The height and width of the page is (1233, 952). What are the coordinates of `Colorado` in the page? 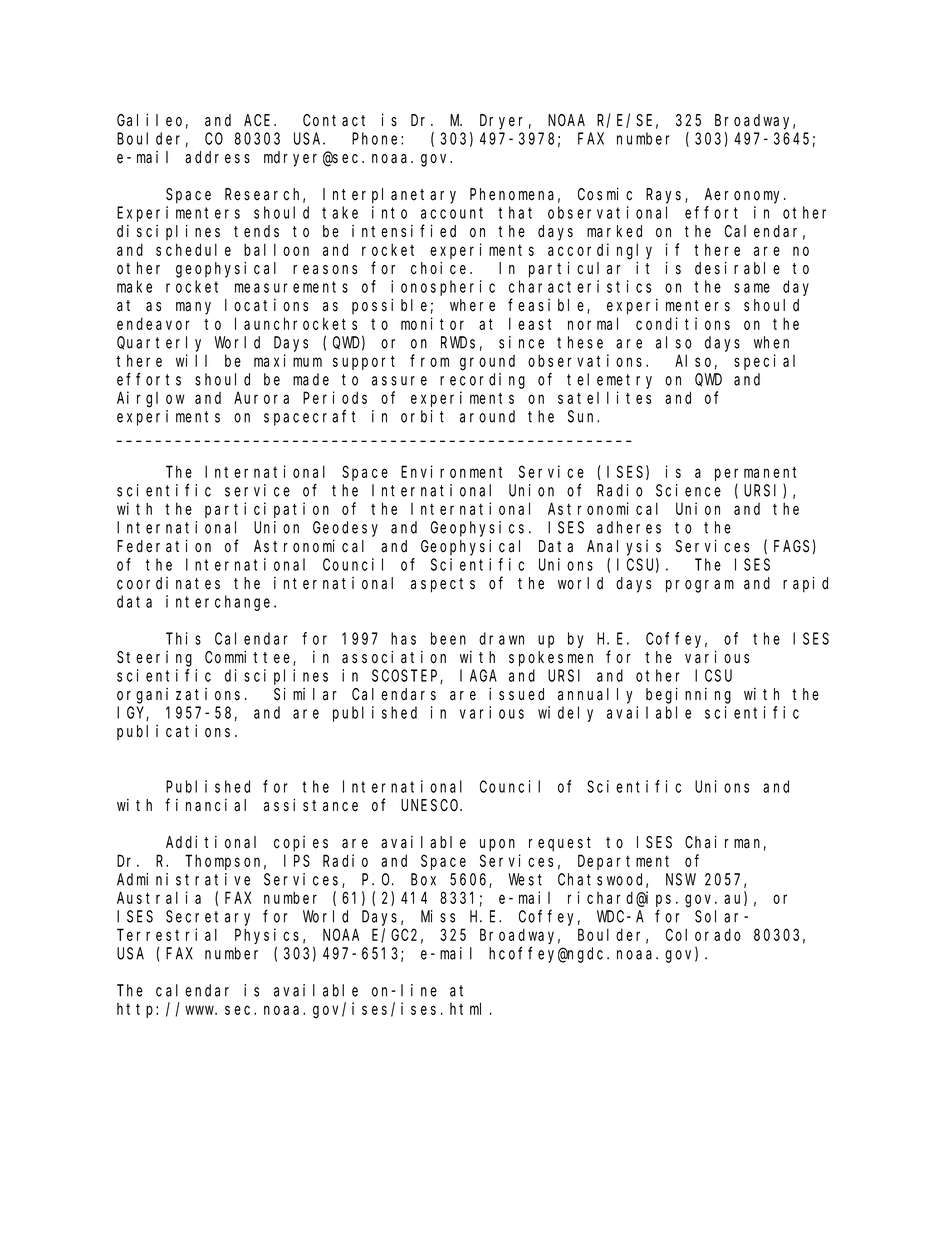 It's located at (703, 934).
